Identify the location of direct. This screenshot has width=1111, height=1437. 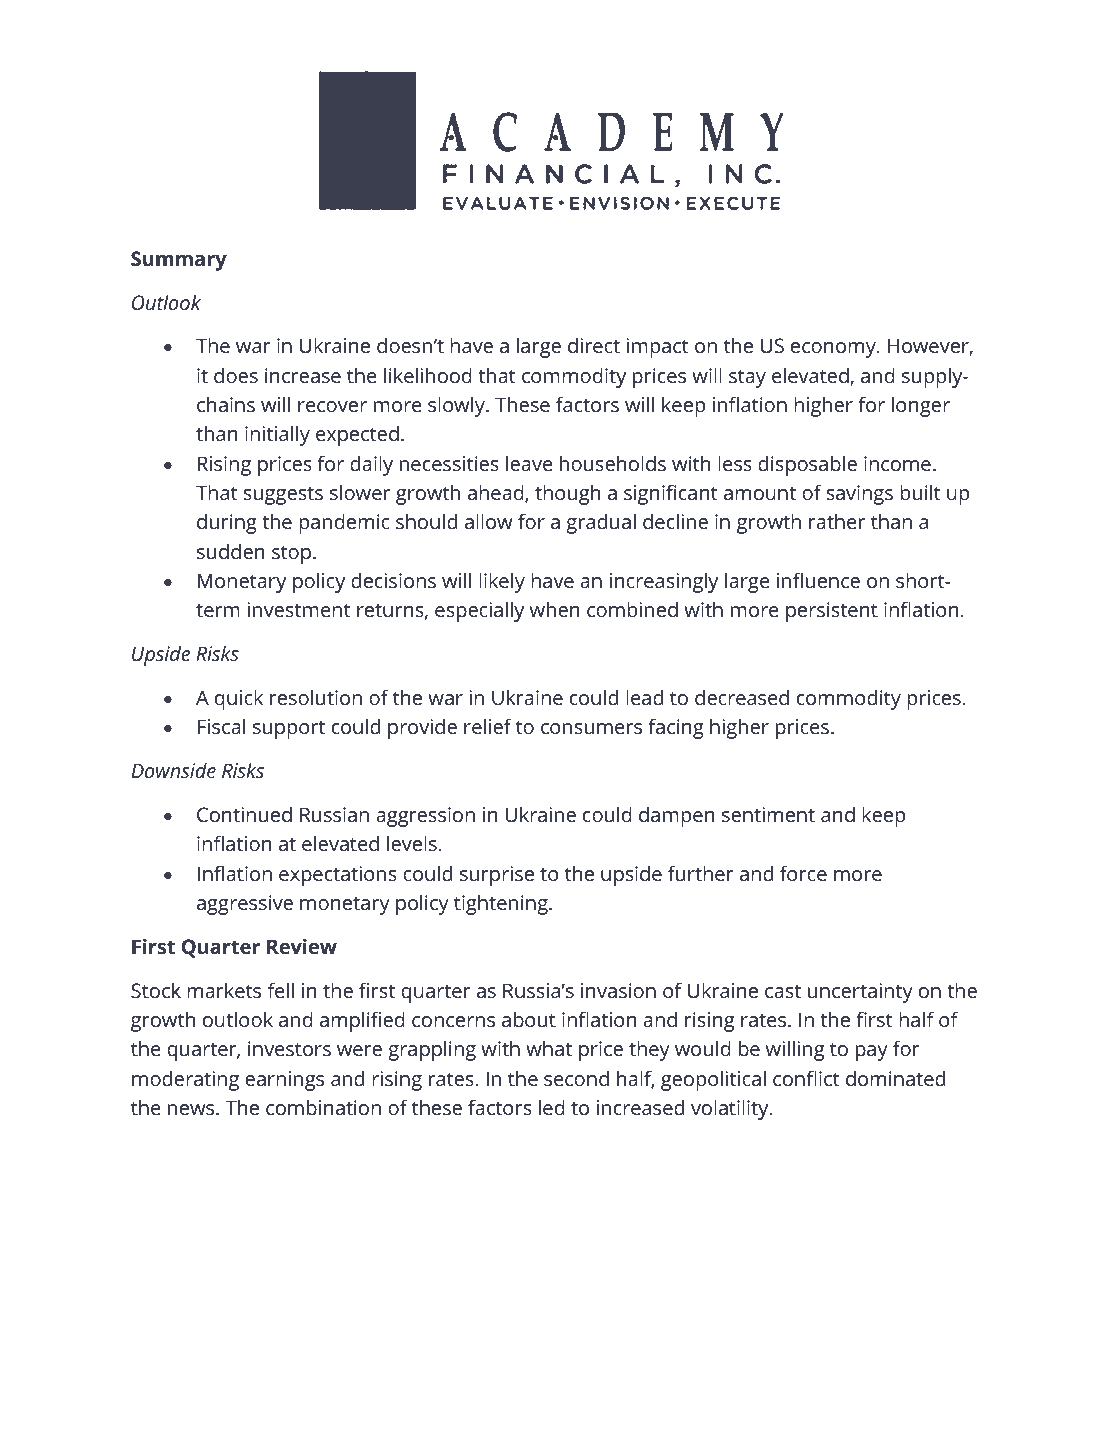
(594, 345).
